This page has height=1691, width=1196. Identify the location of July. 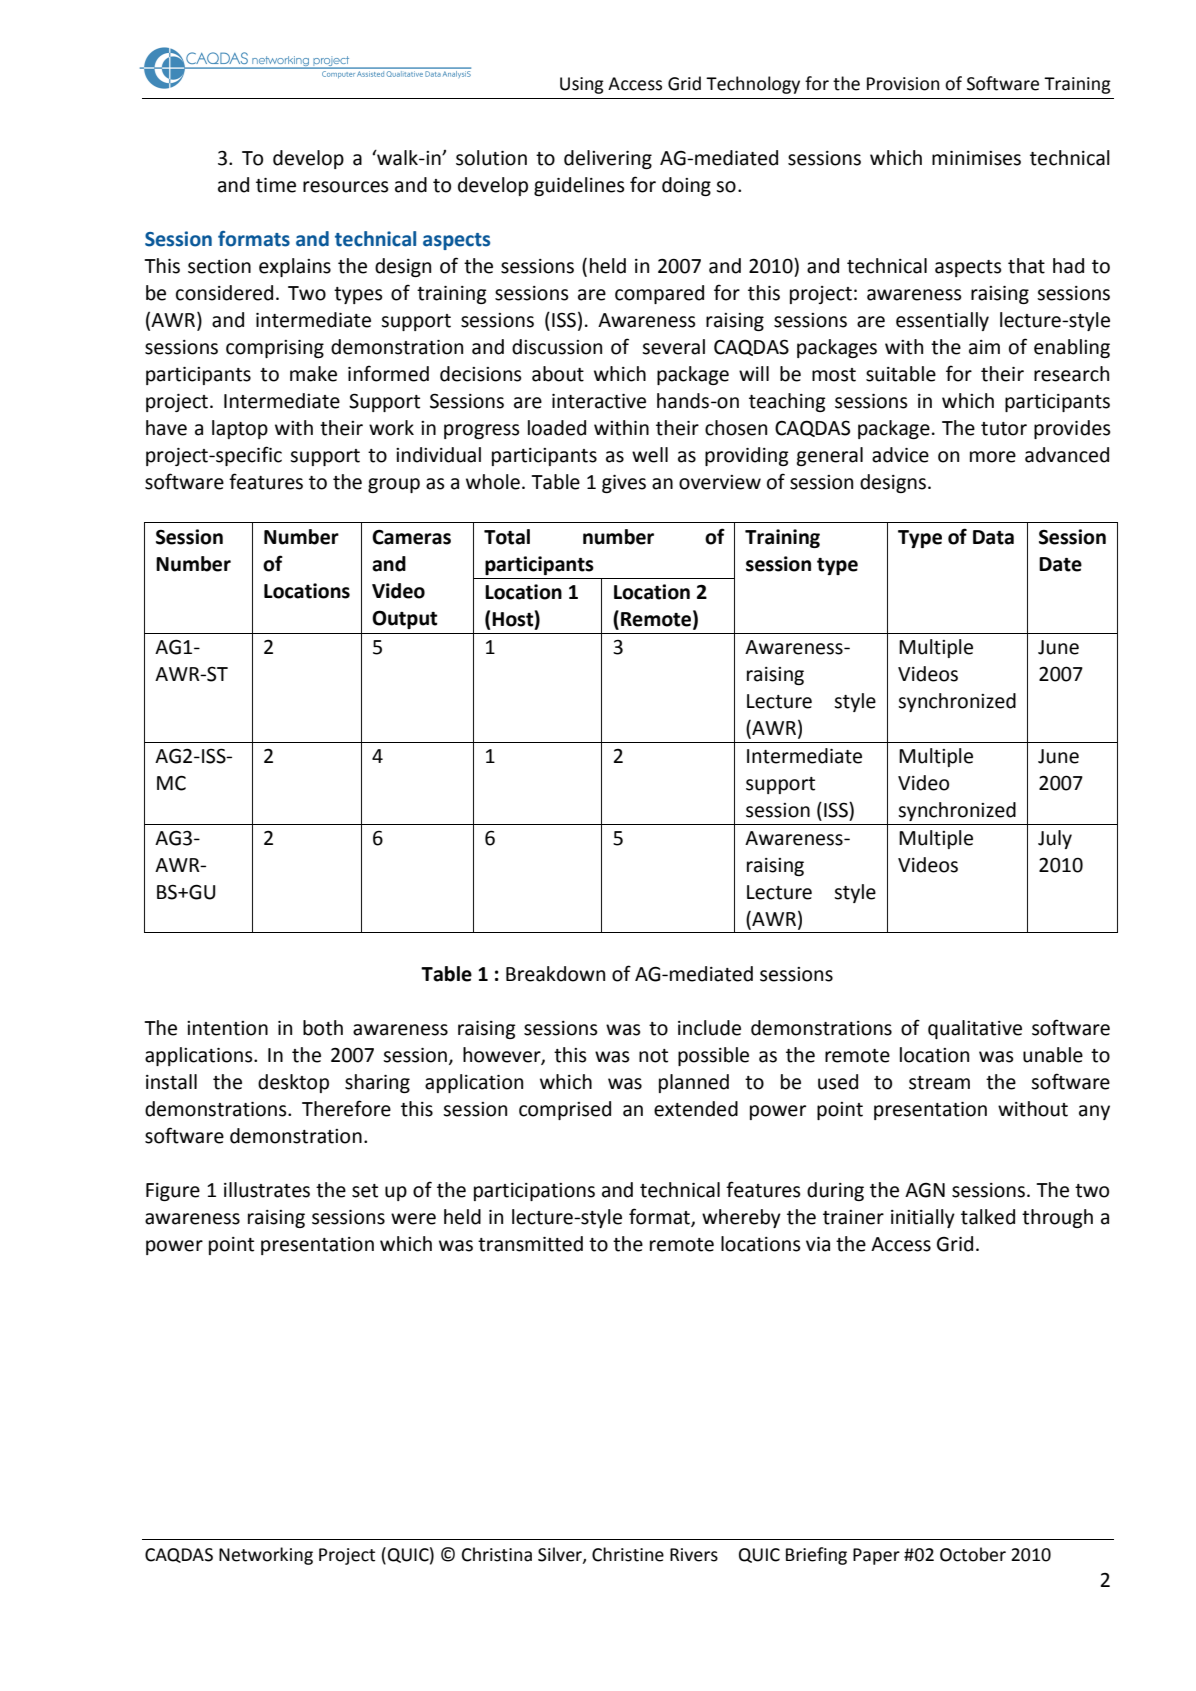
(1055, 839).
